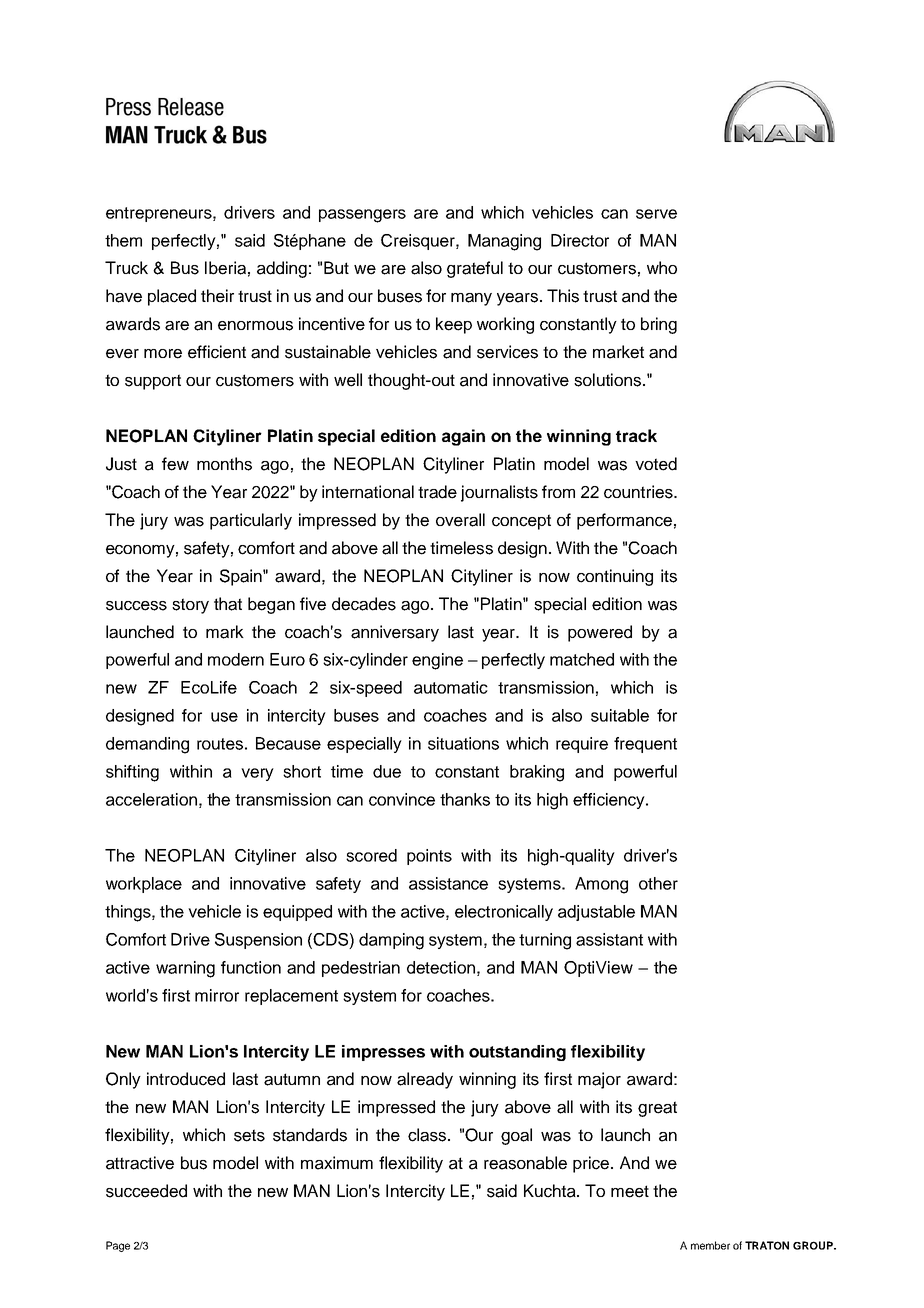 The image size is (924, 1308). Describe the element at coordinates (599, 1080) in the screenshot. I see `major` at that location.
